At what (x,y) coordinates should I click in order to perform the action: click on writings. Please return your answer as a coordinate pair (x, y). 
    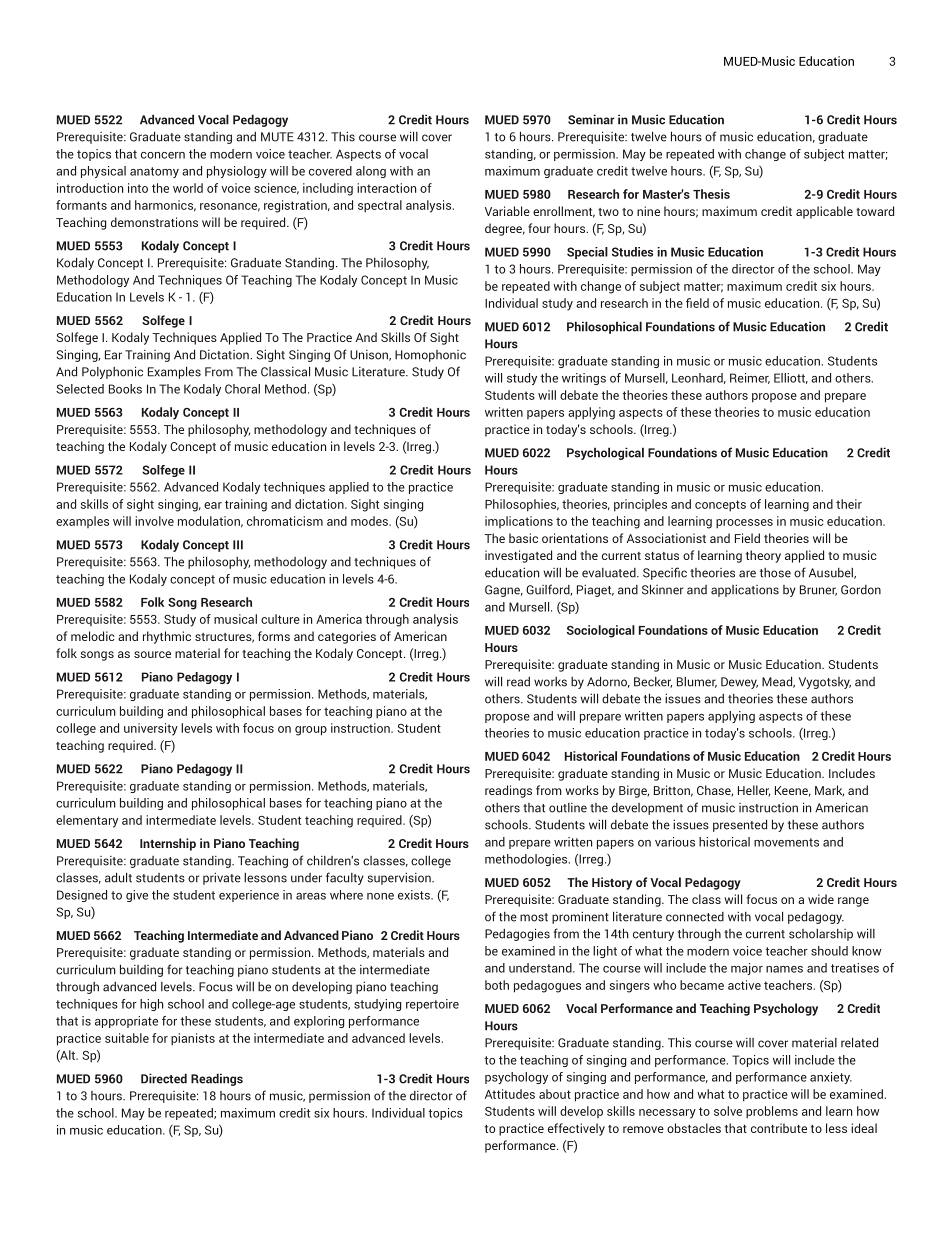
    Looking at the image, I should click on (584, 379).
